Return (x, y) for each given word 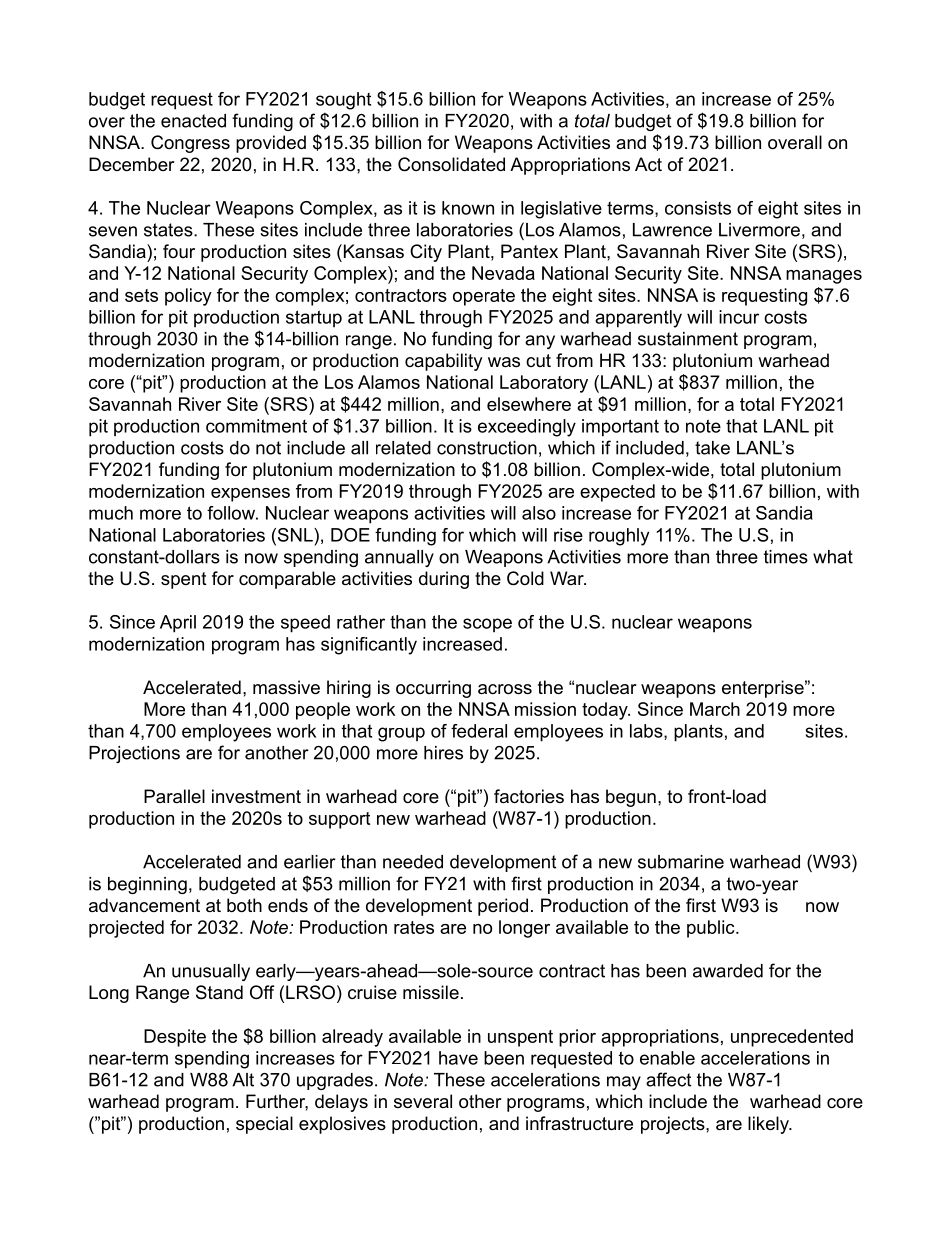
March (715, 709)
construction (487, 448)
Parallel (174, 796)
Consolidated (451, 164)
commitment (256, 426)
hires (443, 753)
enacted (193, 121)
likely (769, 1125)
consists (698, 208)
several (423, 1101)
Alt (243, 1080)
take (712, 448)
